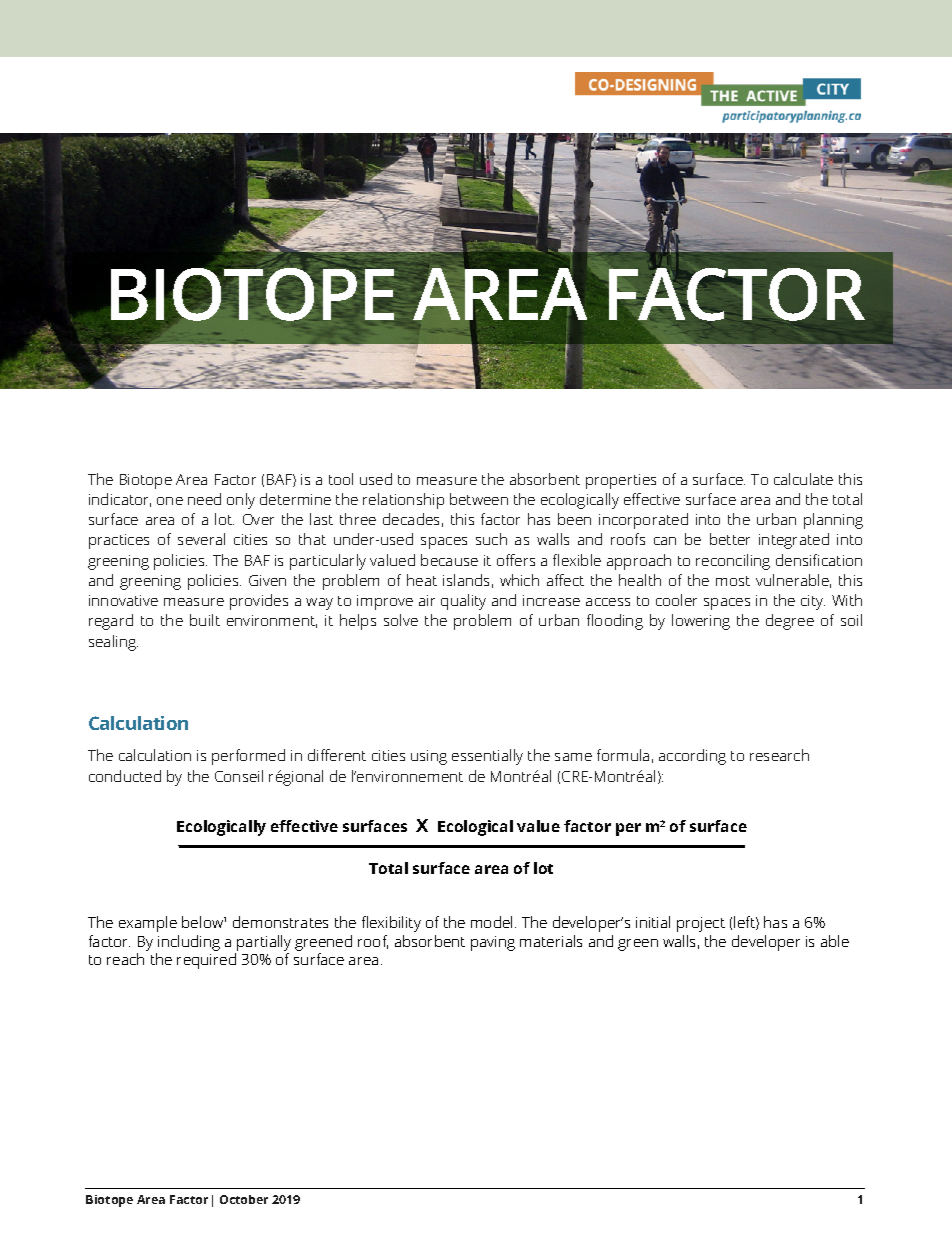 This screenshot has height=1233, width=952. Describe the element at coordinates (790, 622) in the screenshot. I see `degree` at that location.
